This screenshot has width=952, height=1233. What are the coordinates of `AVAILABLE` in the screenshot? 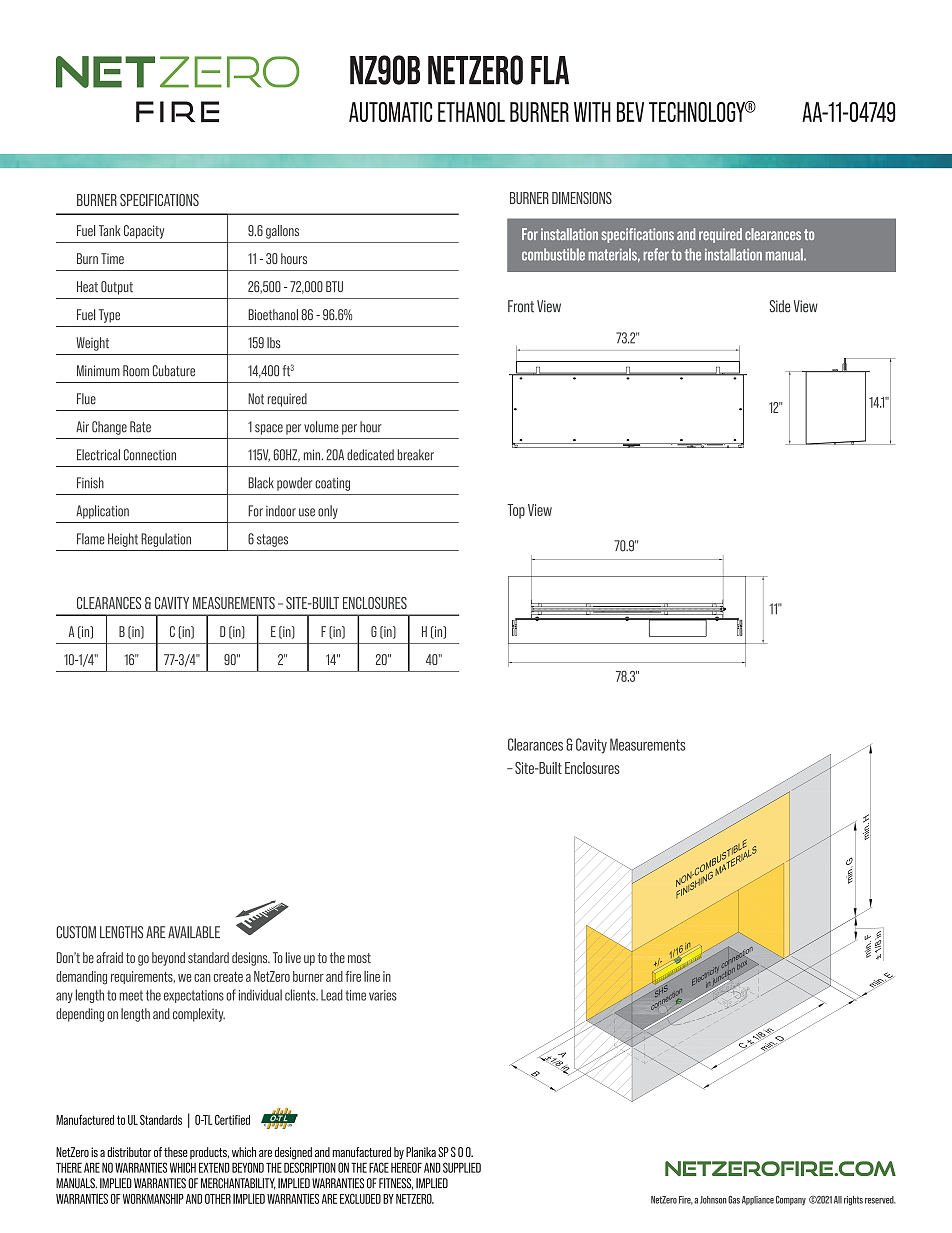 It's located at (194, 932).
